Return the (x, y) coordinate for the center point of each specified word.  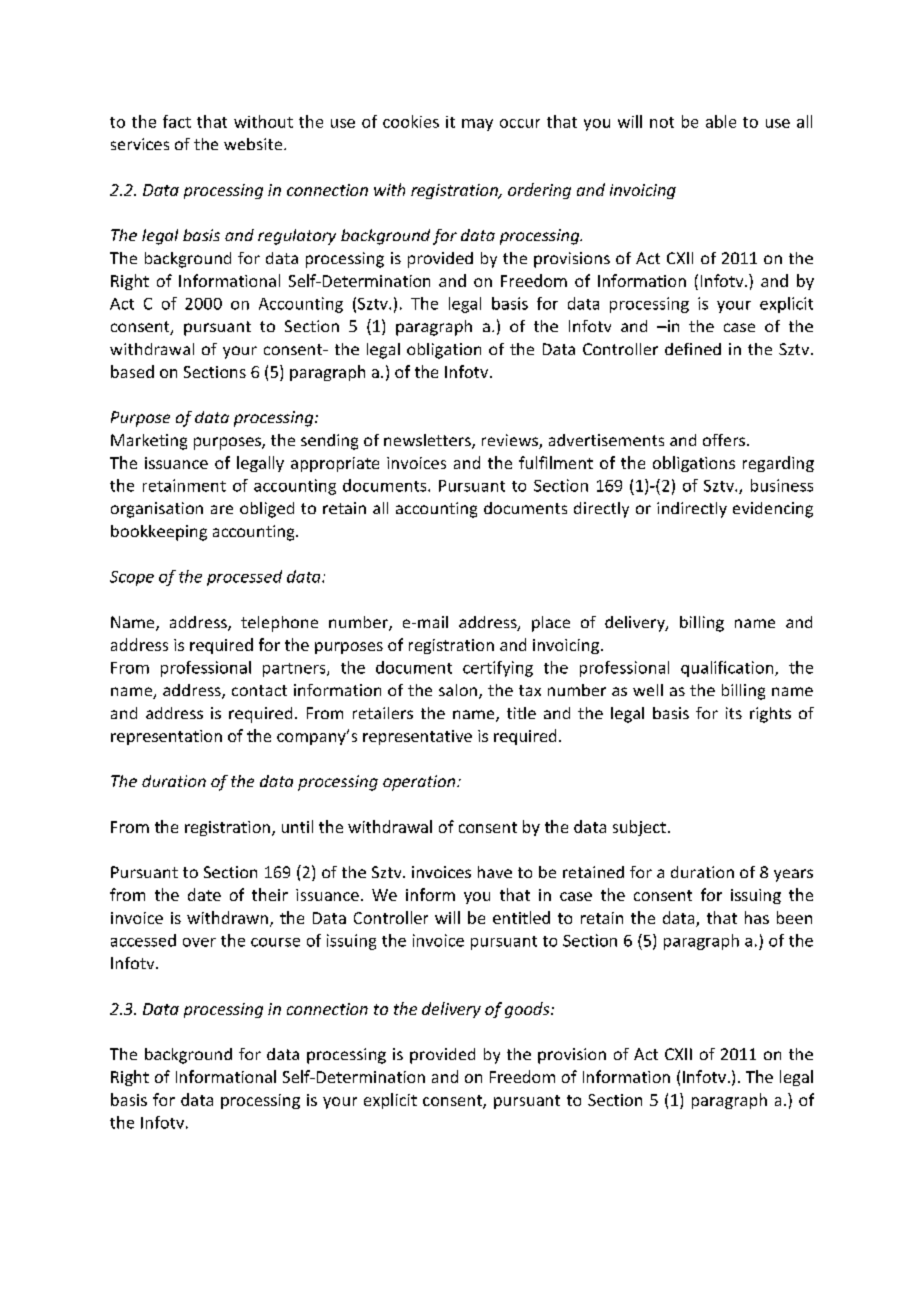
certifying (498, 669)
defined (693, 349)
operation (420, 783)
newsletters (428, 441)
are (222, 509)
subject (639, 828)
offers (725, 440)
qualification (728, 669)
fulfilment (556, 462)
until (297, 826)
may (477, 125)
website (254, 144)
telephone (279, 624)
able (721, 121)
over (199, 942)
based (132, 371)
